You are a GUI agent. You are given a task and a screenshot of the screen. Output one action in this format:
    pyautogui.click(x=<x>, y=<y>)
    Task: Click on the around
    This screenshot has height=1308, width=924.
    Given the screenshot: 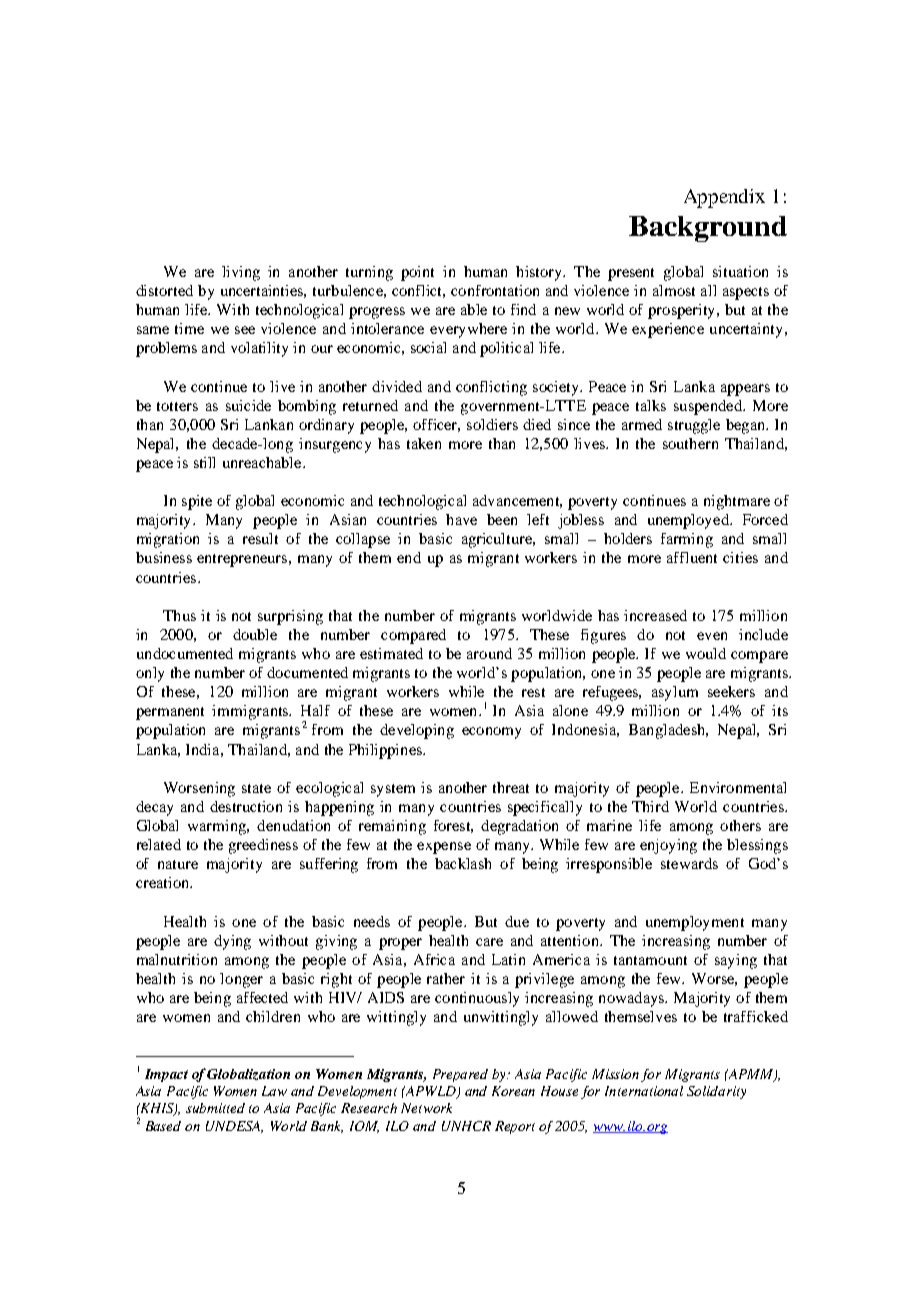 What is the action you would take?
    pyautogui.click(x=489, y=653)
